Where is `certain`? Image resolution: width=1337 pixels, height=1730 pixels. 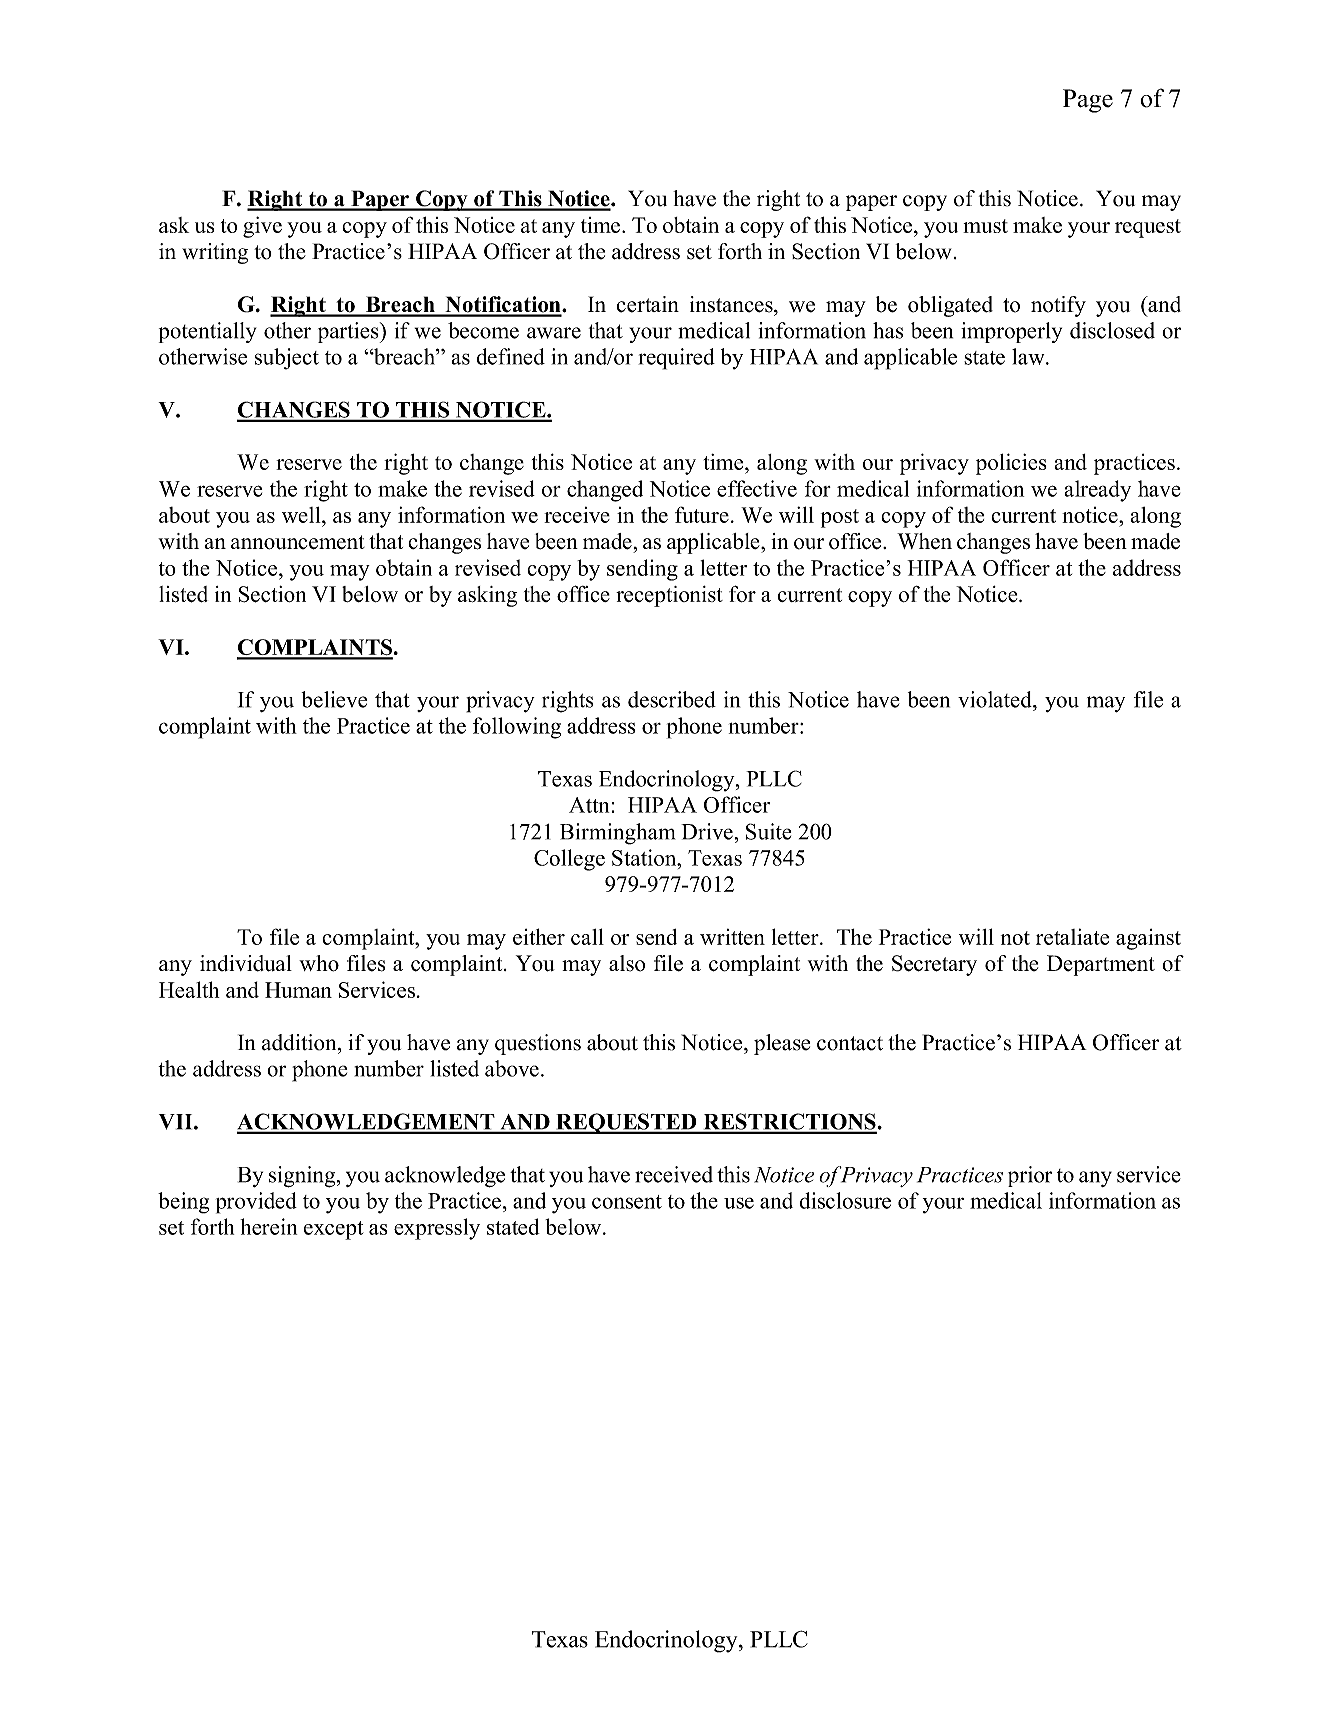 certain is located at coordinates (648, 304).
